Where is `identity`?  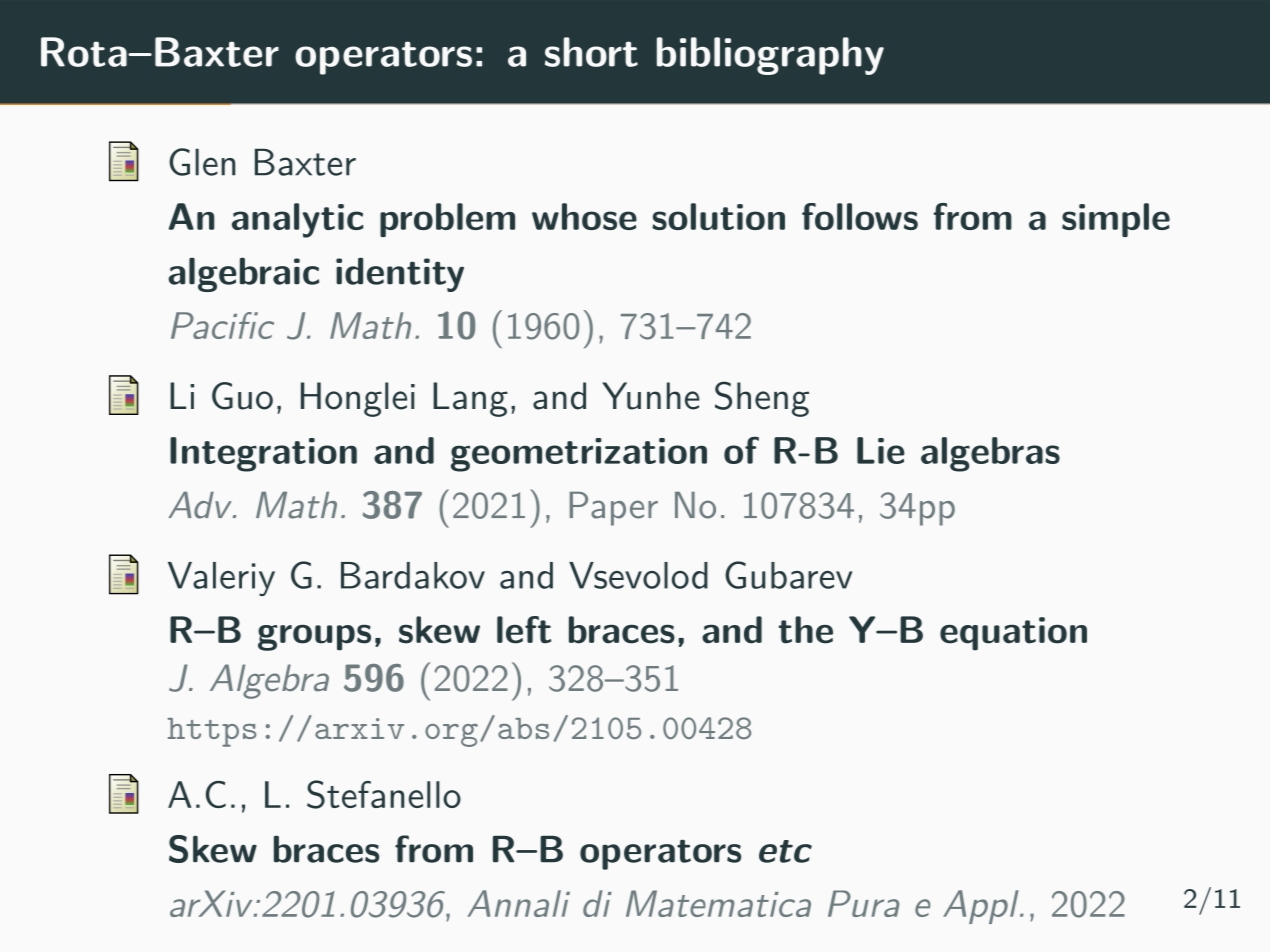 identity is located at coordinates (400, 275).
